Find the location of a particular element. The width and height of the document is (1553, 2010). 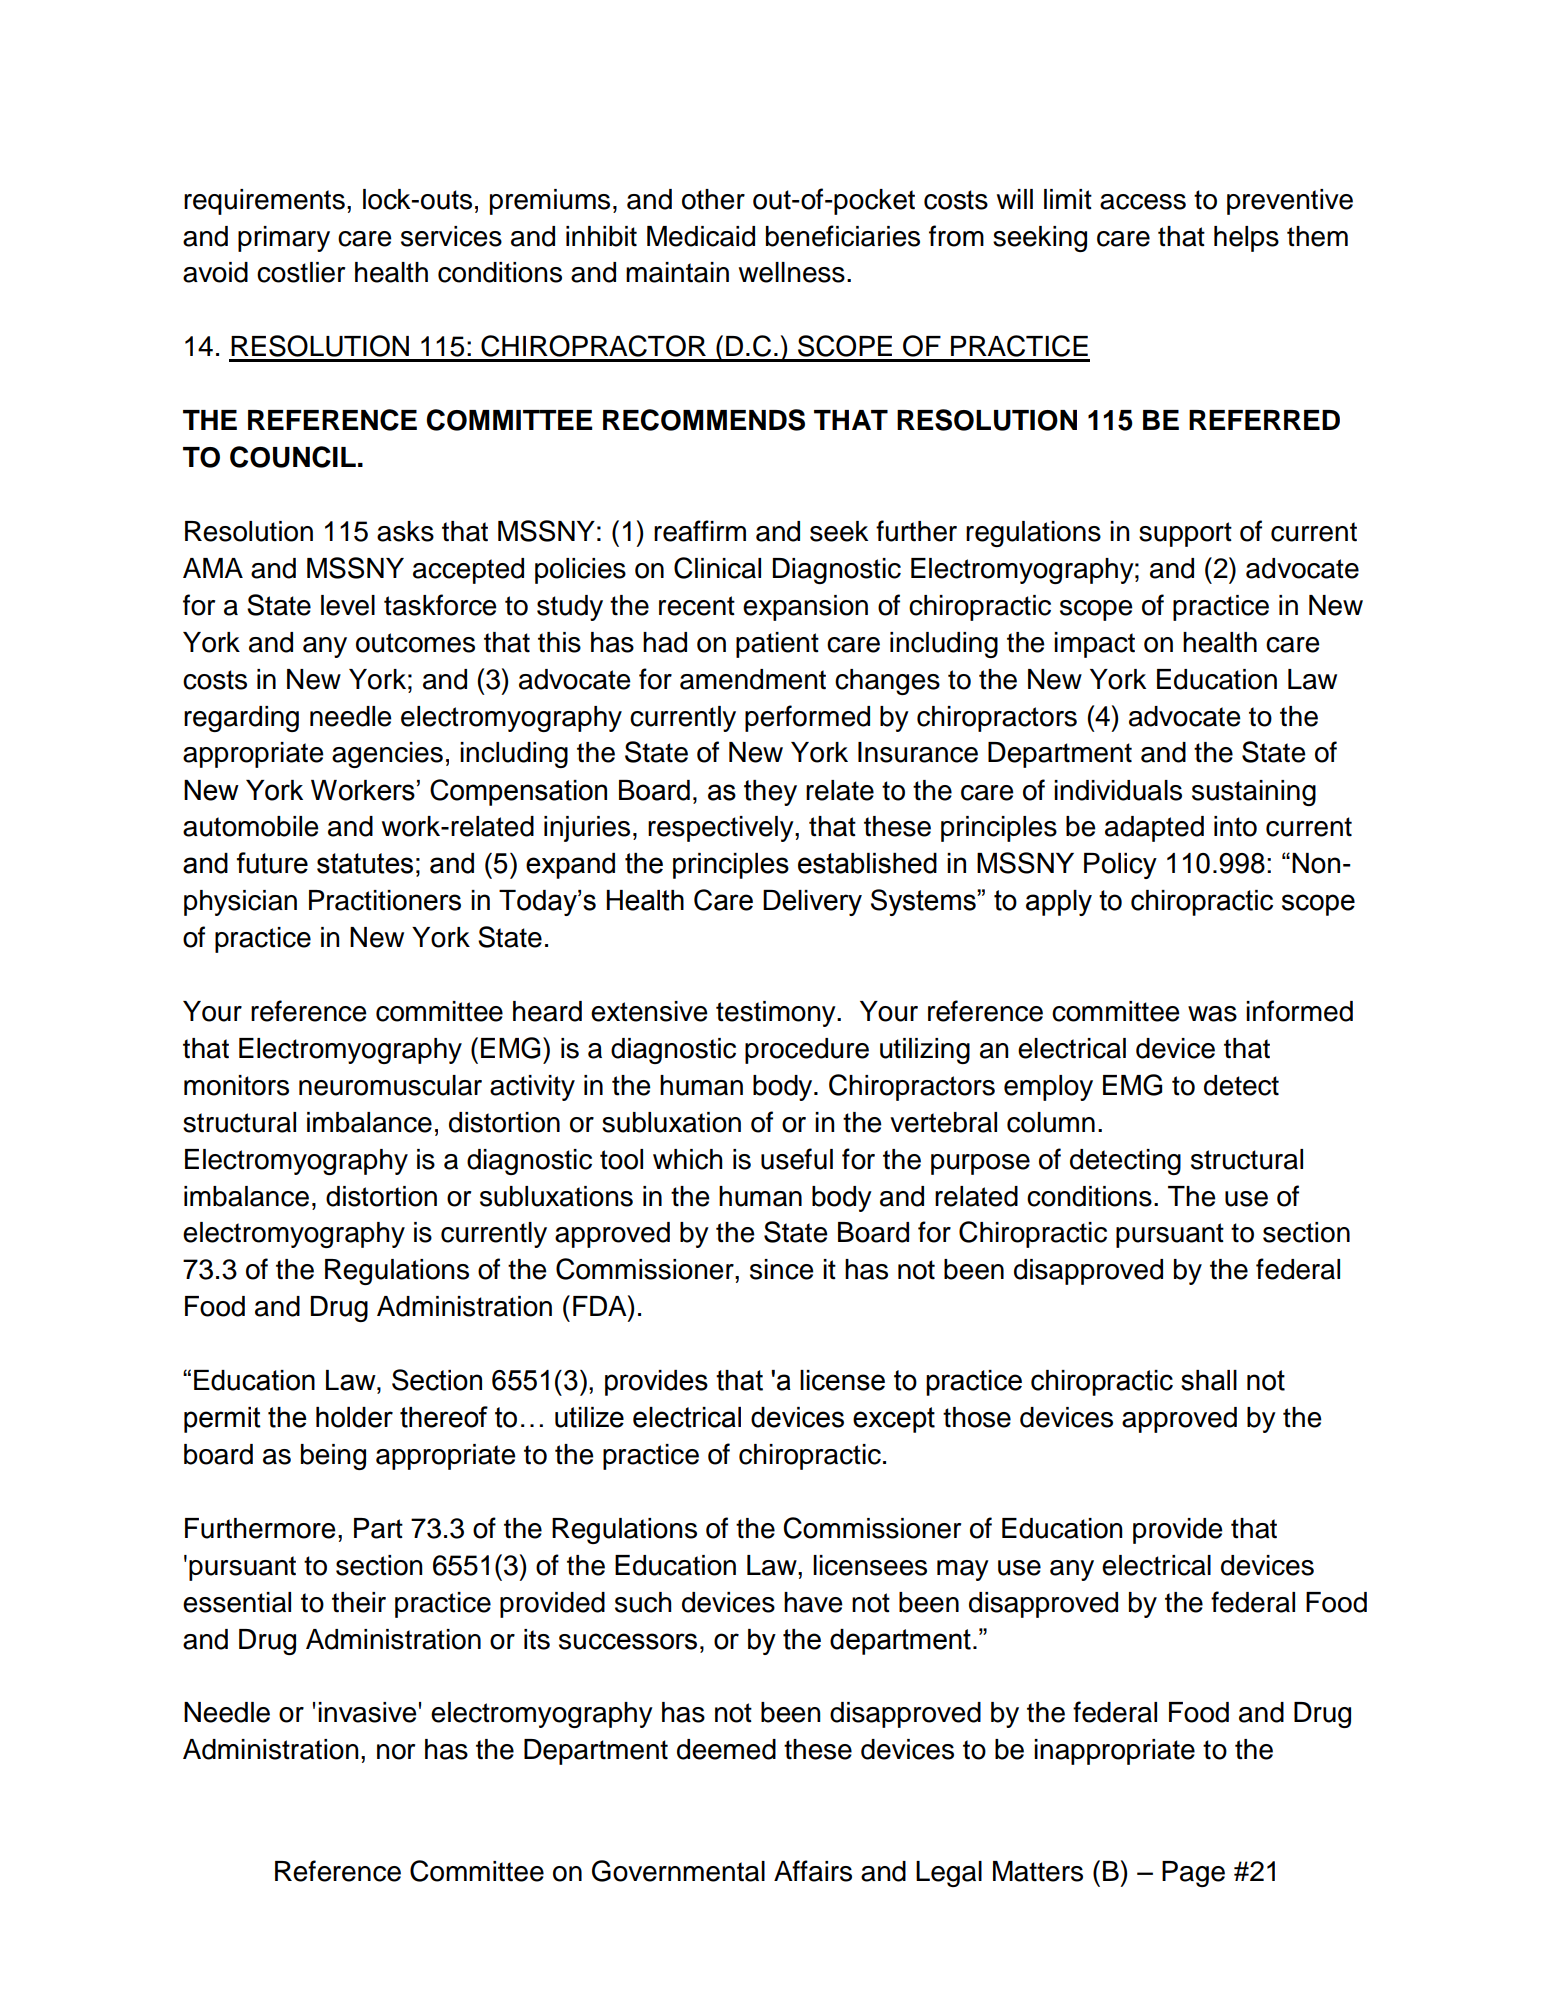

since is located at coordinates (782, 1269).
